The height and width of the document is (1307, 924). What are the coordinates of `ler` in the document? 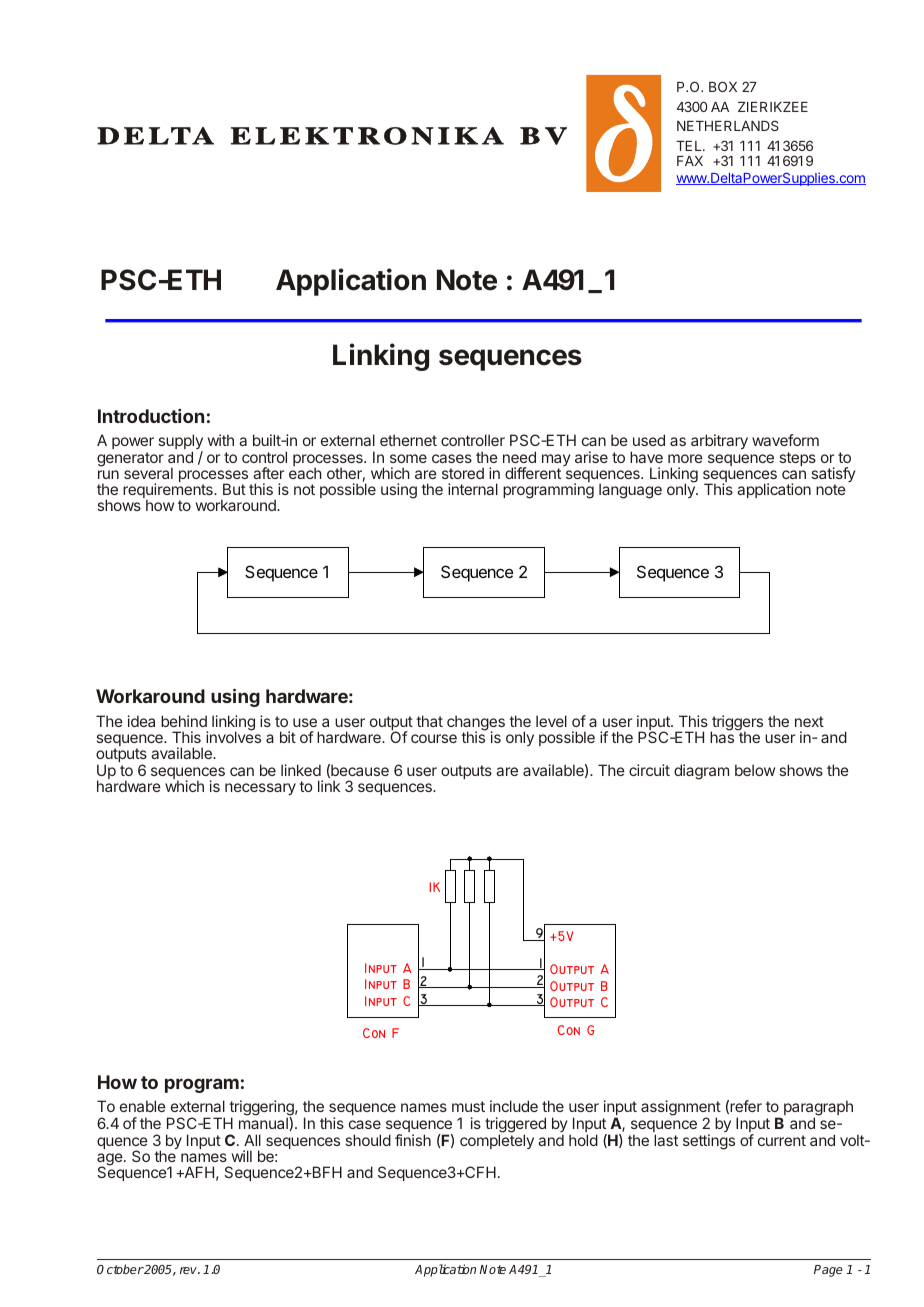 It's located at (496, 440).
